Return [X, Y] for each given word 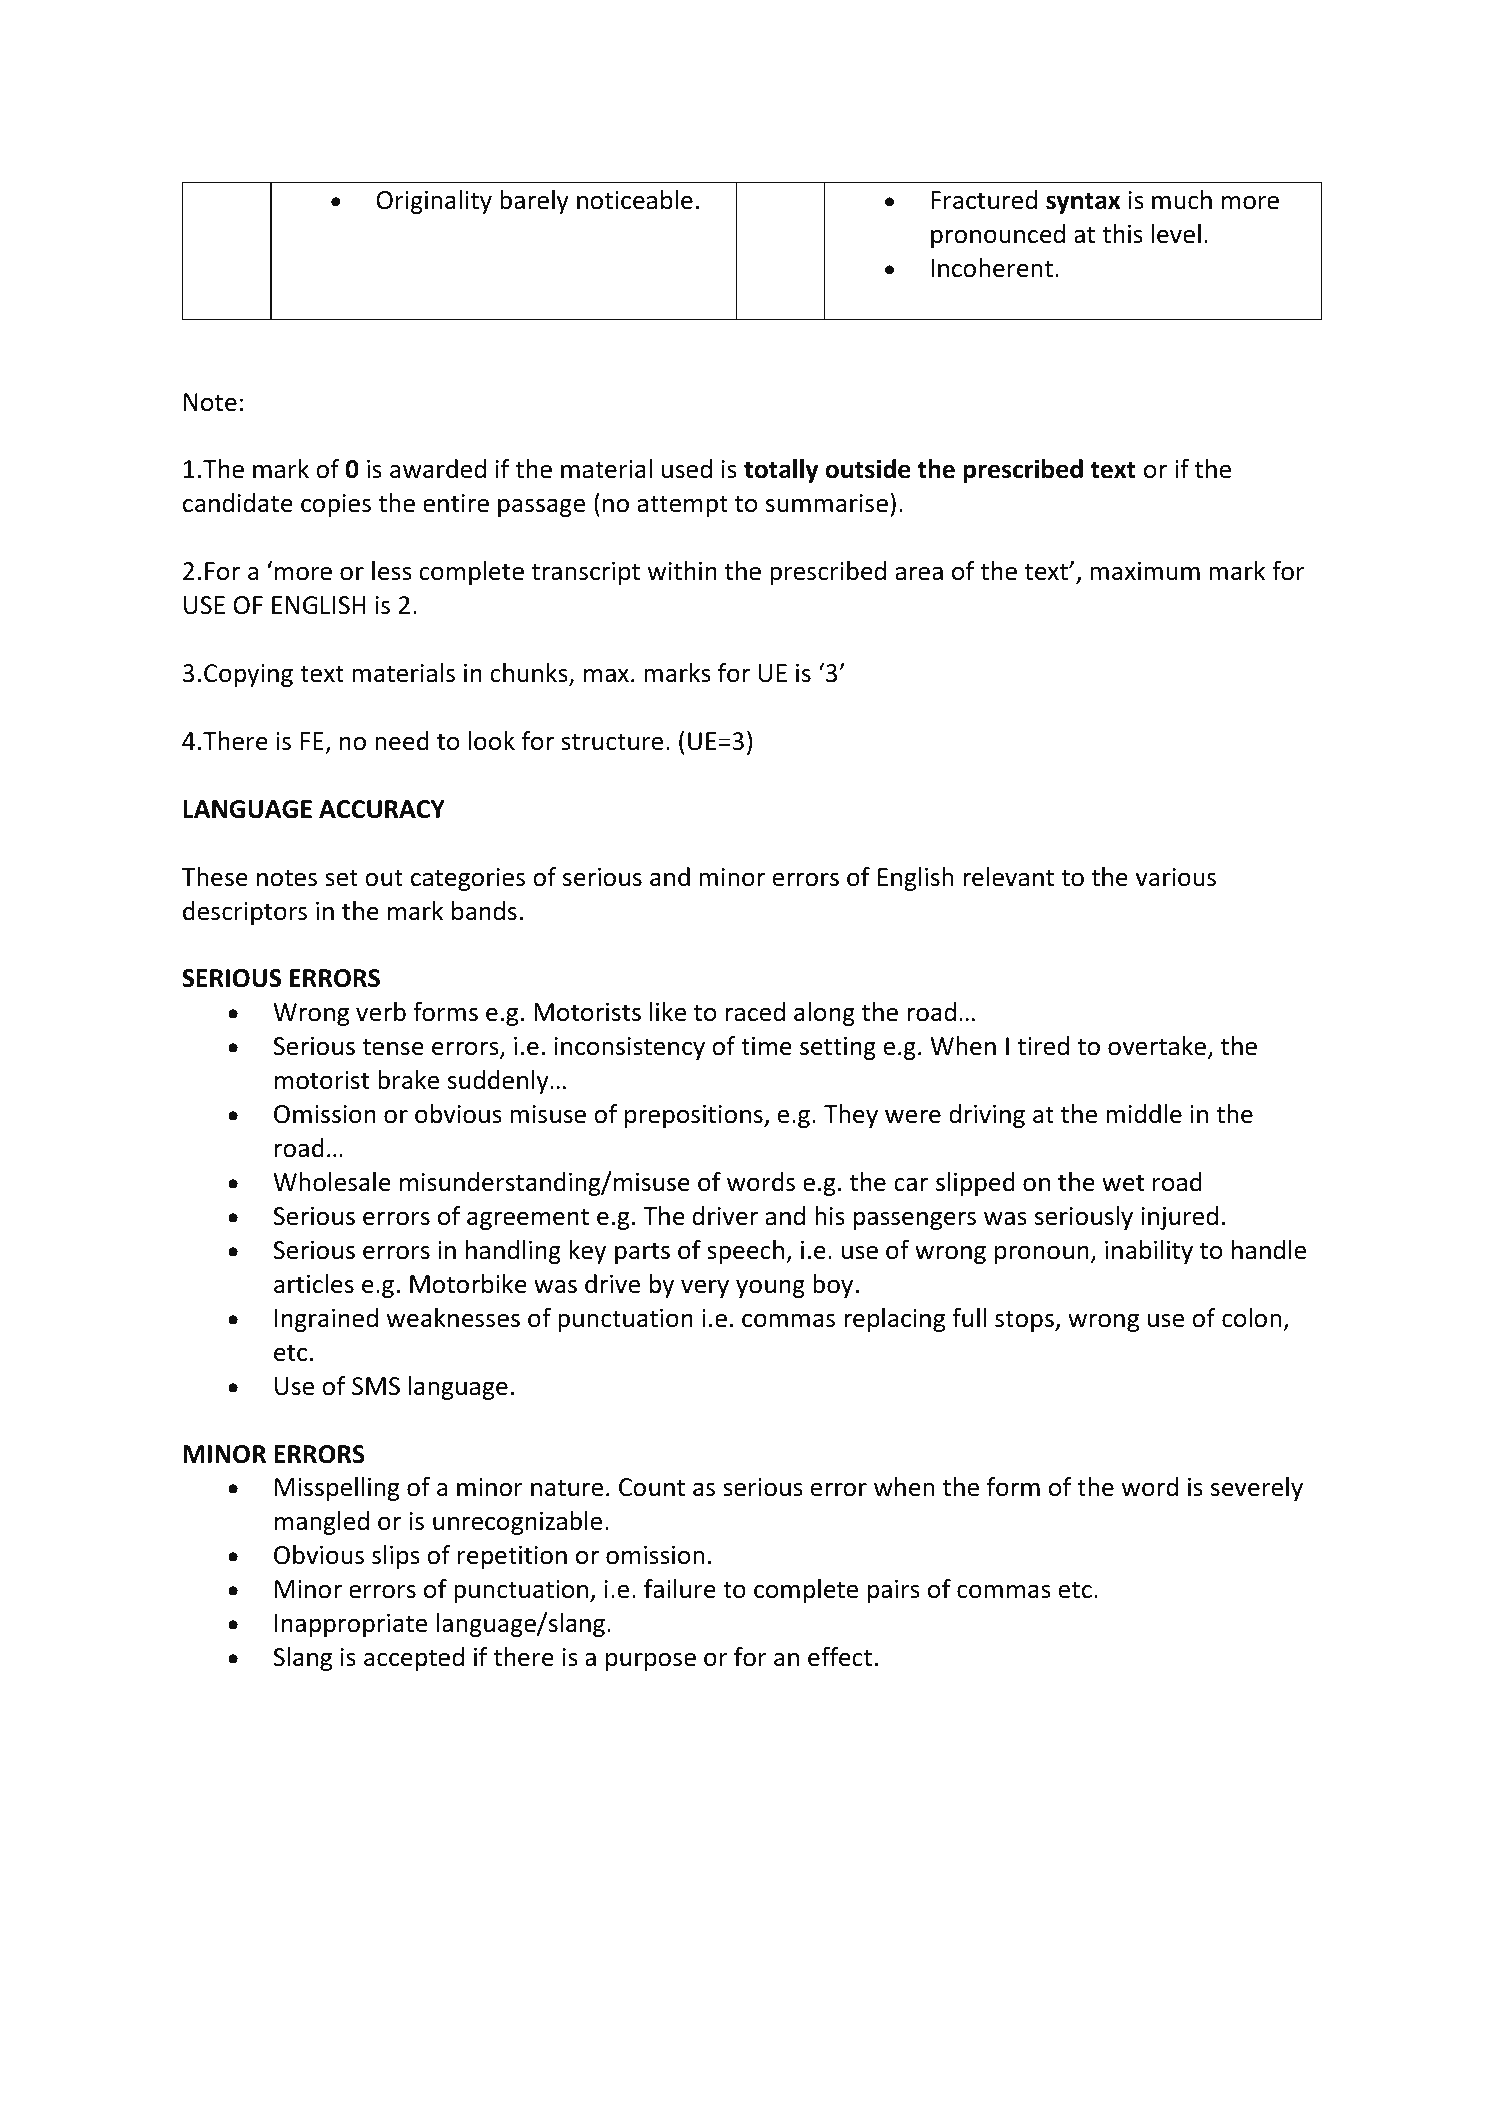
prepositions [695, 1116]
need [402, 741]
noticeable [635, 200]
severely [1257, 1489]
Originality [434, 202]
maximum [1145, 571]
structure [612, 742]
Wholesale [332, 1182]
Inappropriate [351, 1625]
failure [680, 1589]
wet [1123, 1183]
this [1122, 234]
